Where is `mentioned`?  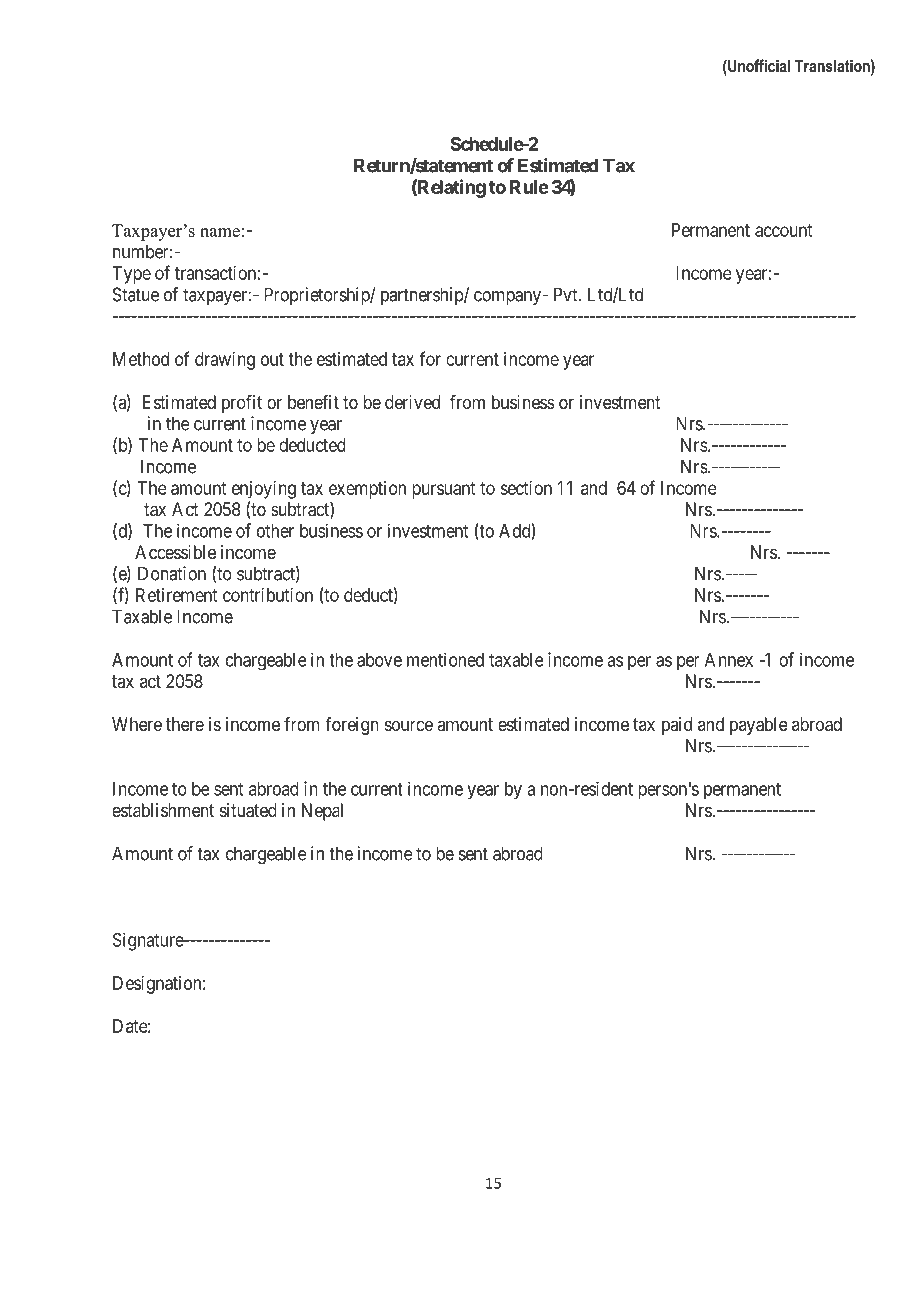
mentioned is located at coordinates (445, 659).
